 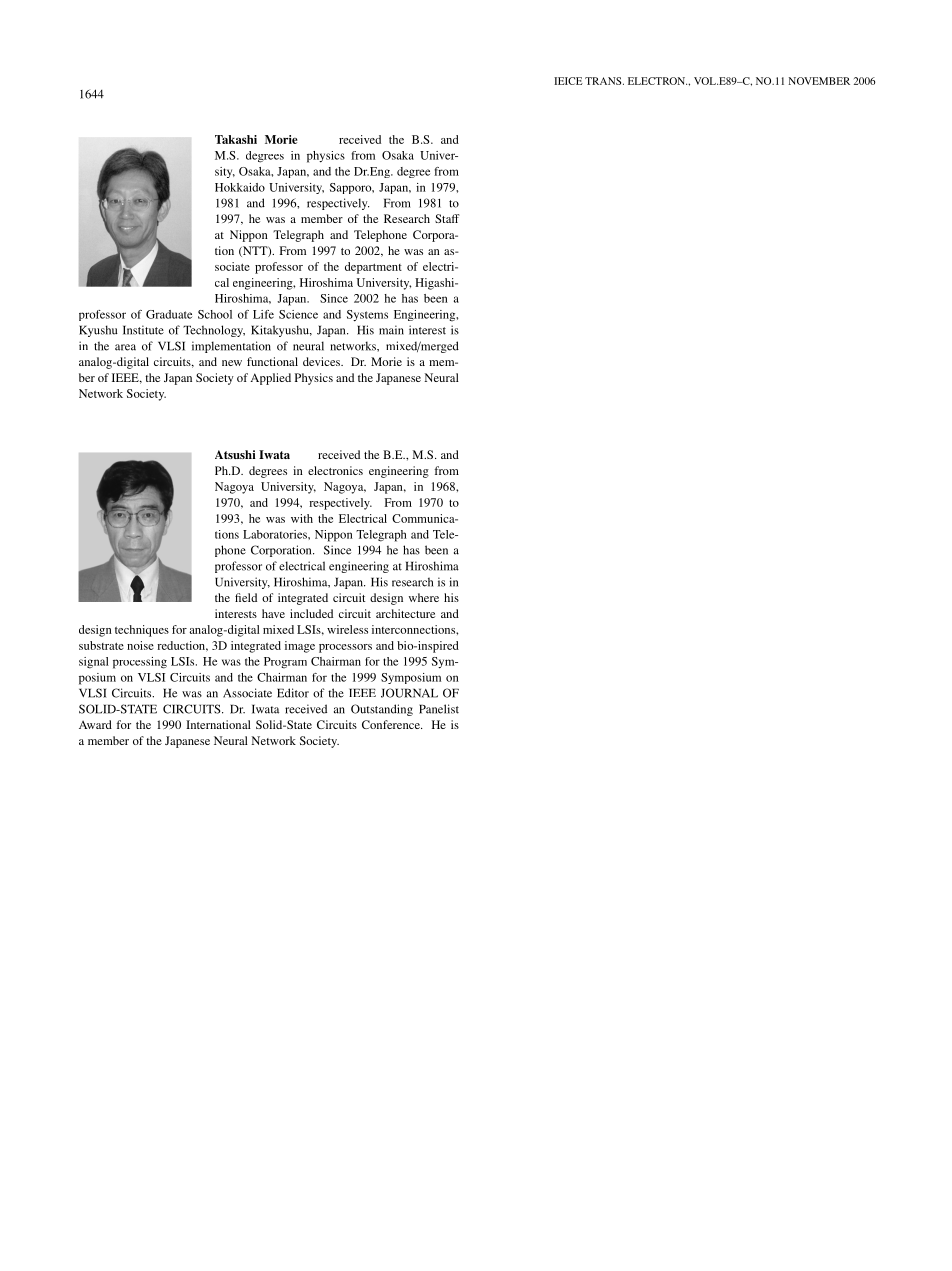 I want to click on NOVEMBER, so click(x=819, y=81).
